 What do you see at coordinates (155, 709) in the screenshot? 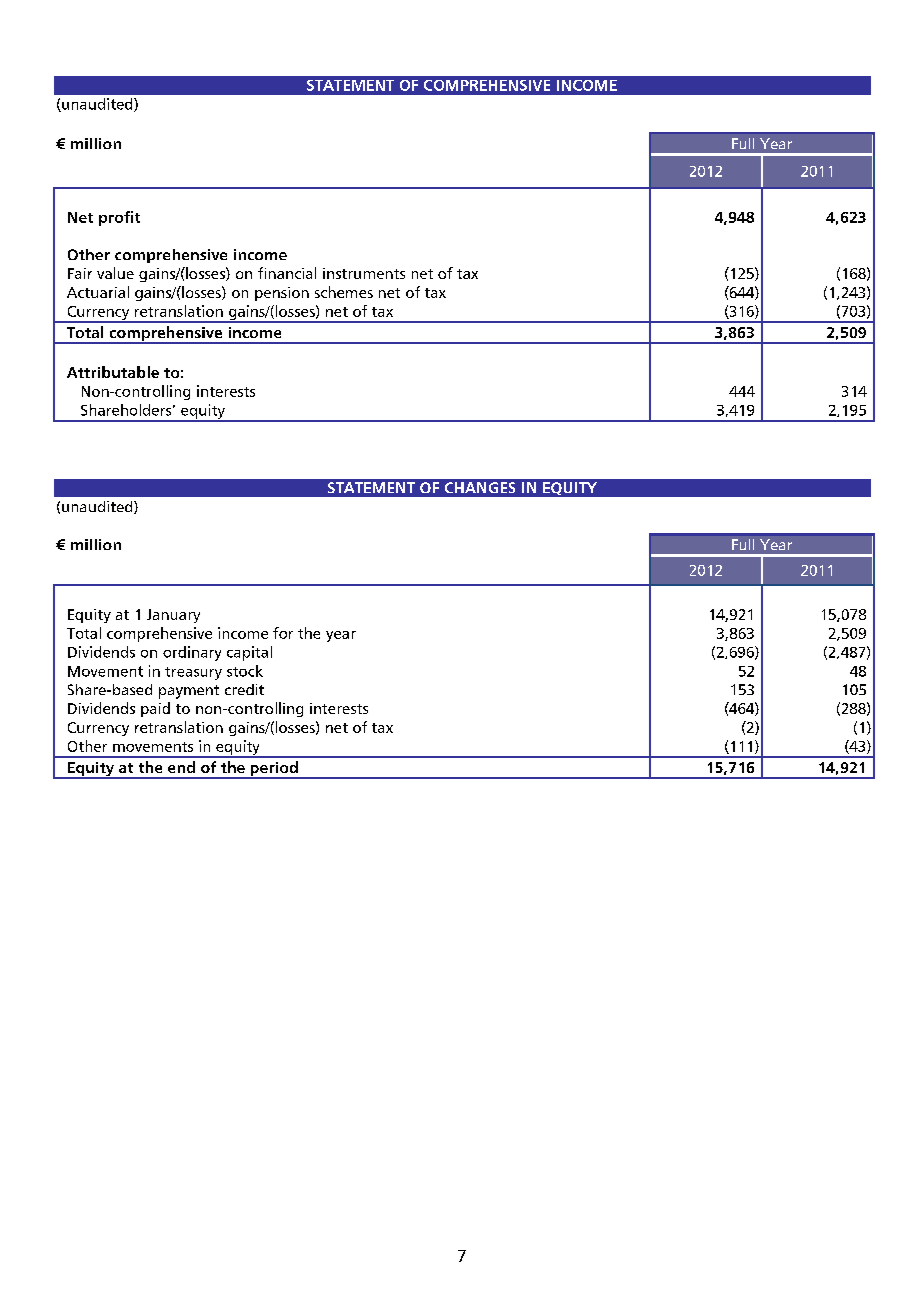
I see `paid` at bounding box center [155, 709].
